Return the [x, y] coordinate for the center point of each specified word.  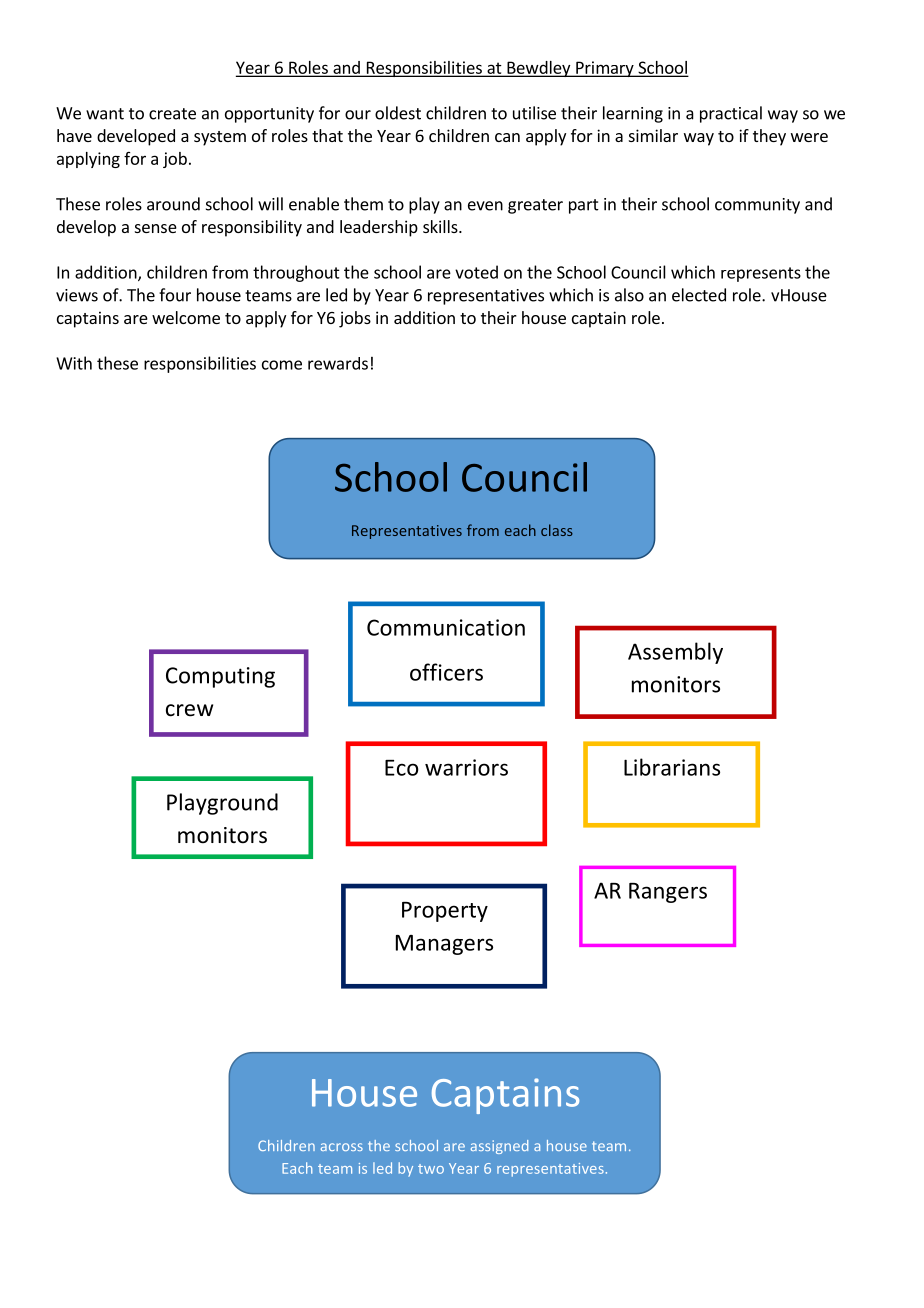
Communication [446, 627]
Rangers [668, 893]
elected [699, 295]
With [74, 363]
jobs [355, 319]
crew [189, 710]
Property [445, 912]
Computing [220, 677]
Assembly [675, 653]
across [342, 1147]
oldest [398, 113]
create [172, 114]
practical [731, 114]
